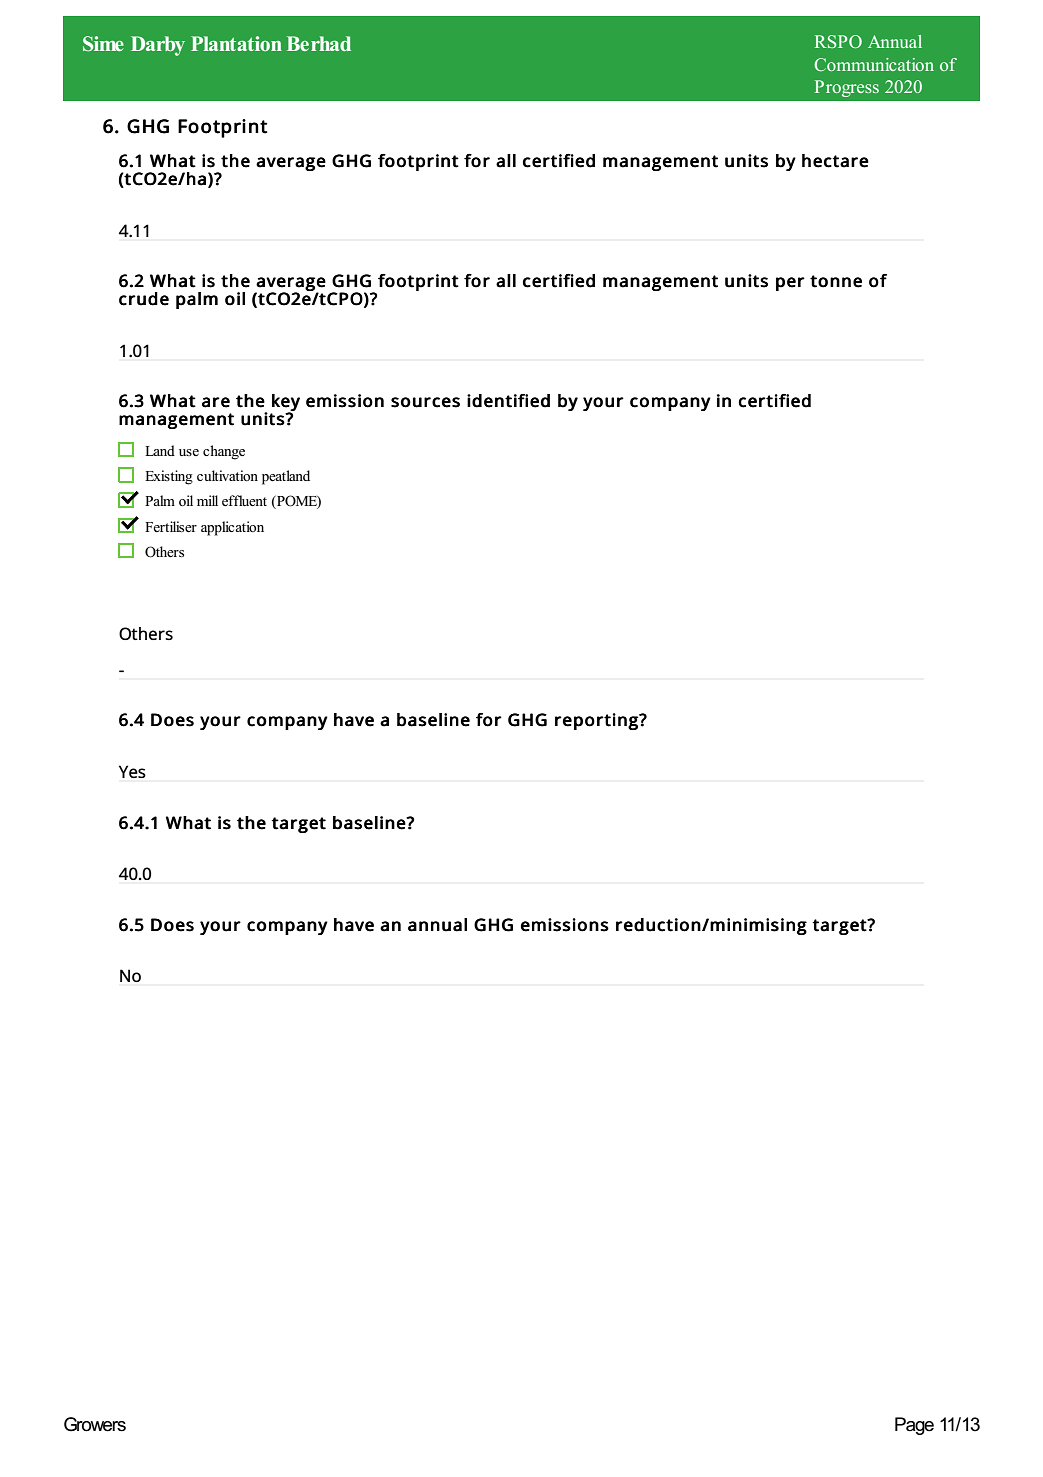 Image resolution: width=1043 pixels, height=1477 pixels. I want to click on Growers, so click(95, 1424).
